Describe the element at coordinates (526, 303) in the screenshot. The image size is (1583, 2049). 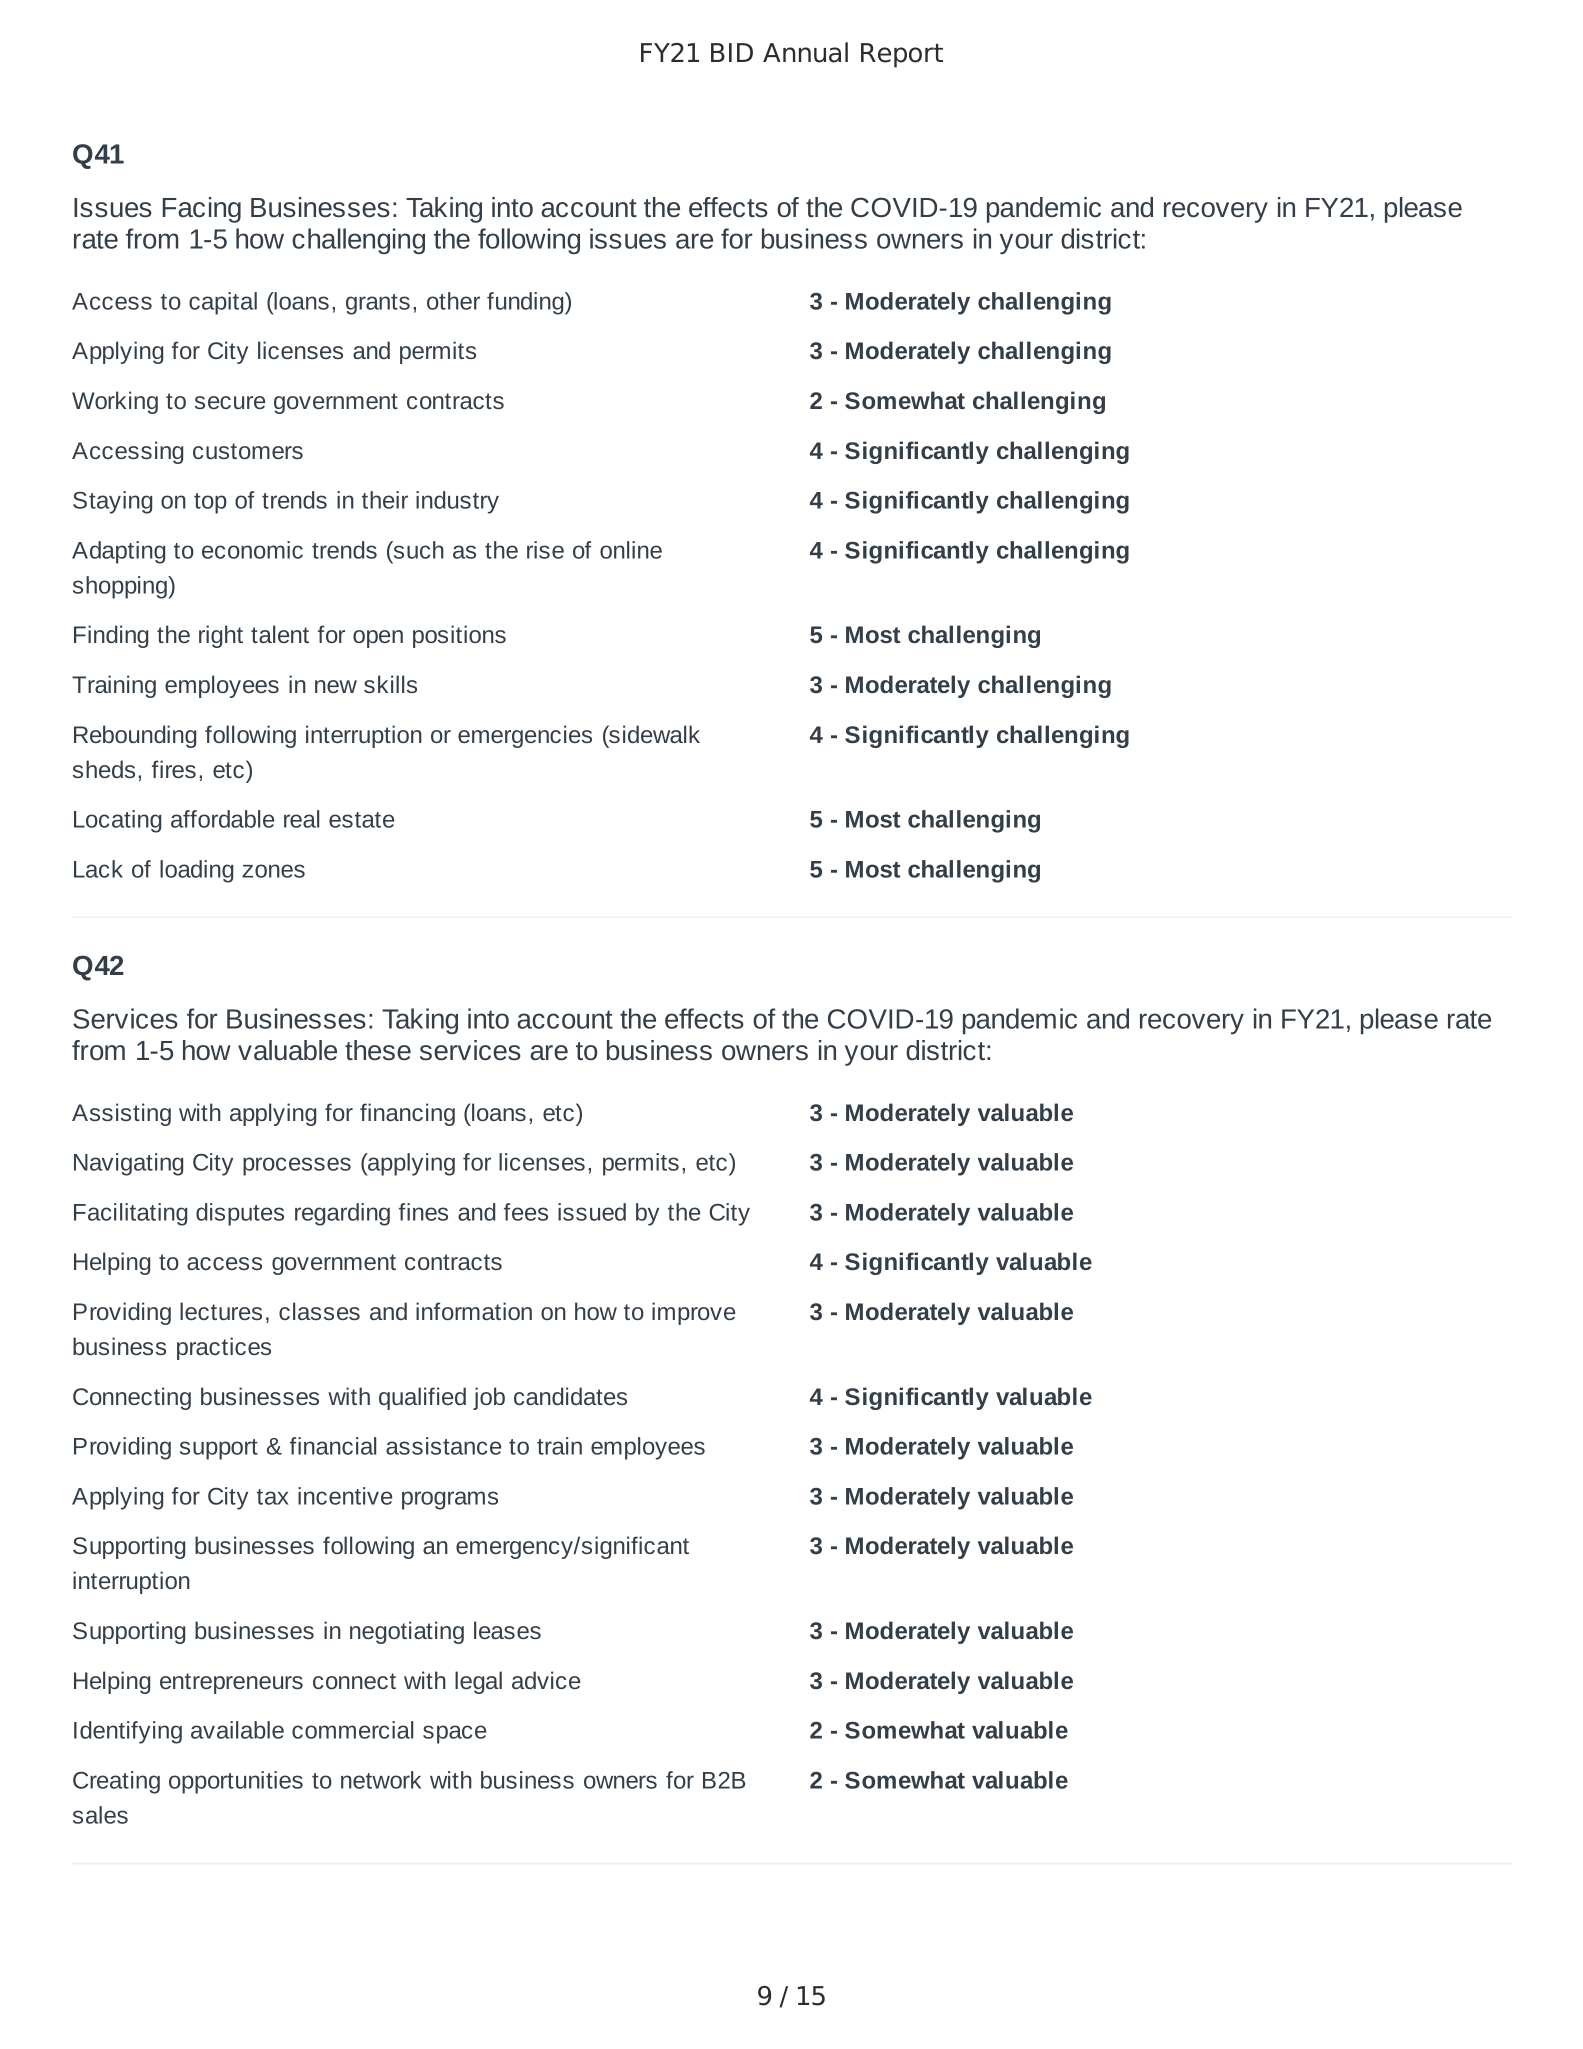
I see `funding` at that location.
